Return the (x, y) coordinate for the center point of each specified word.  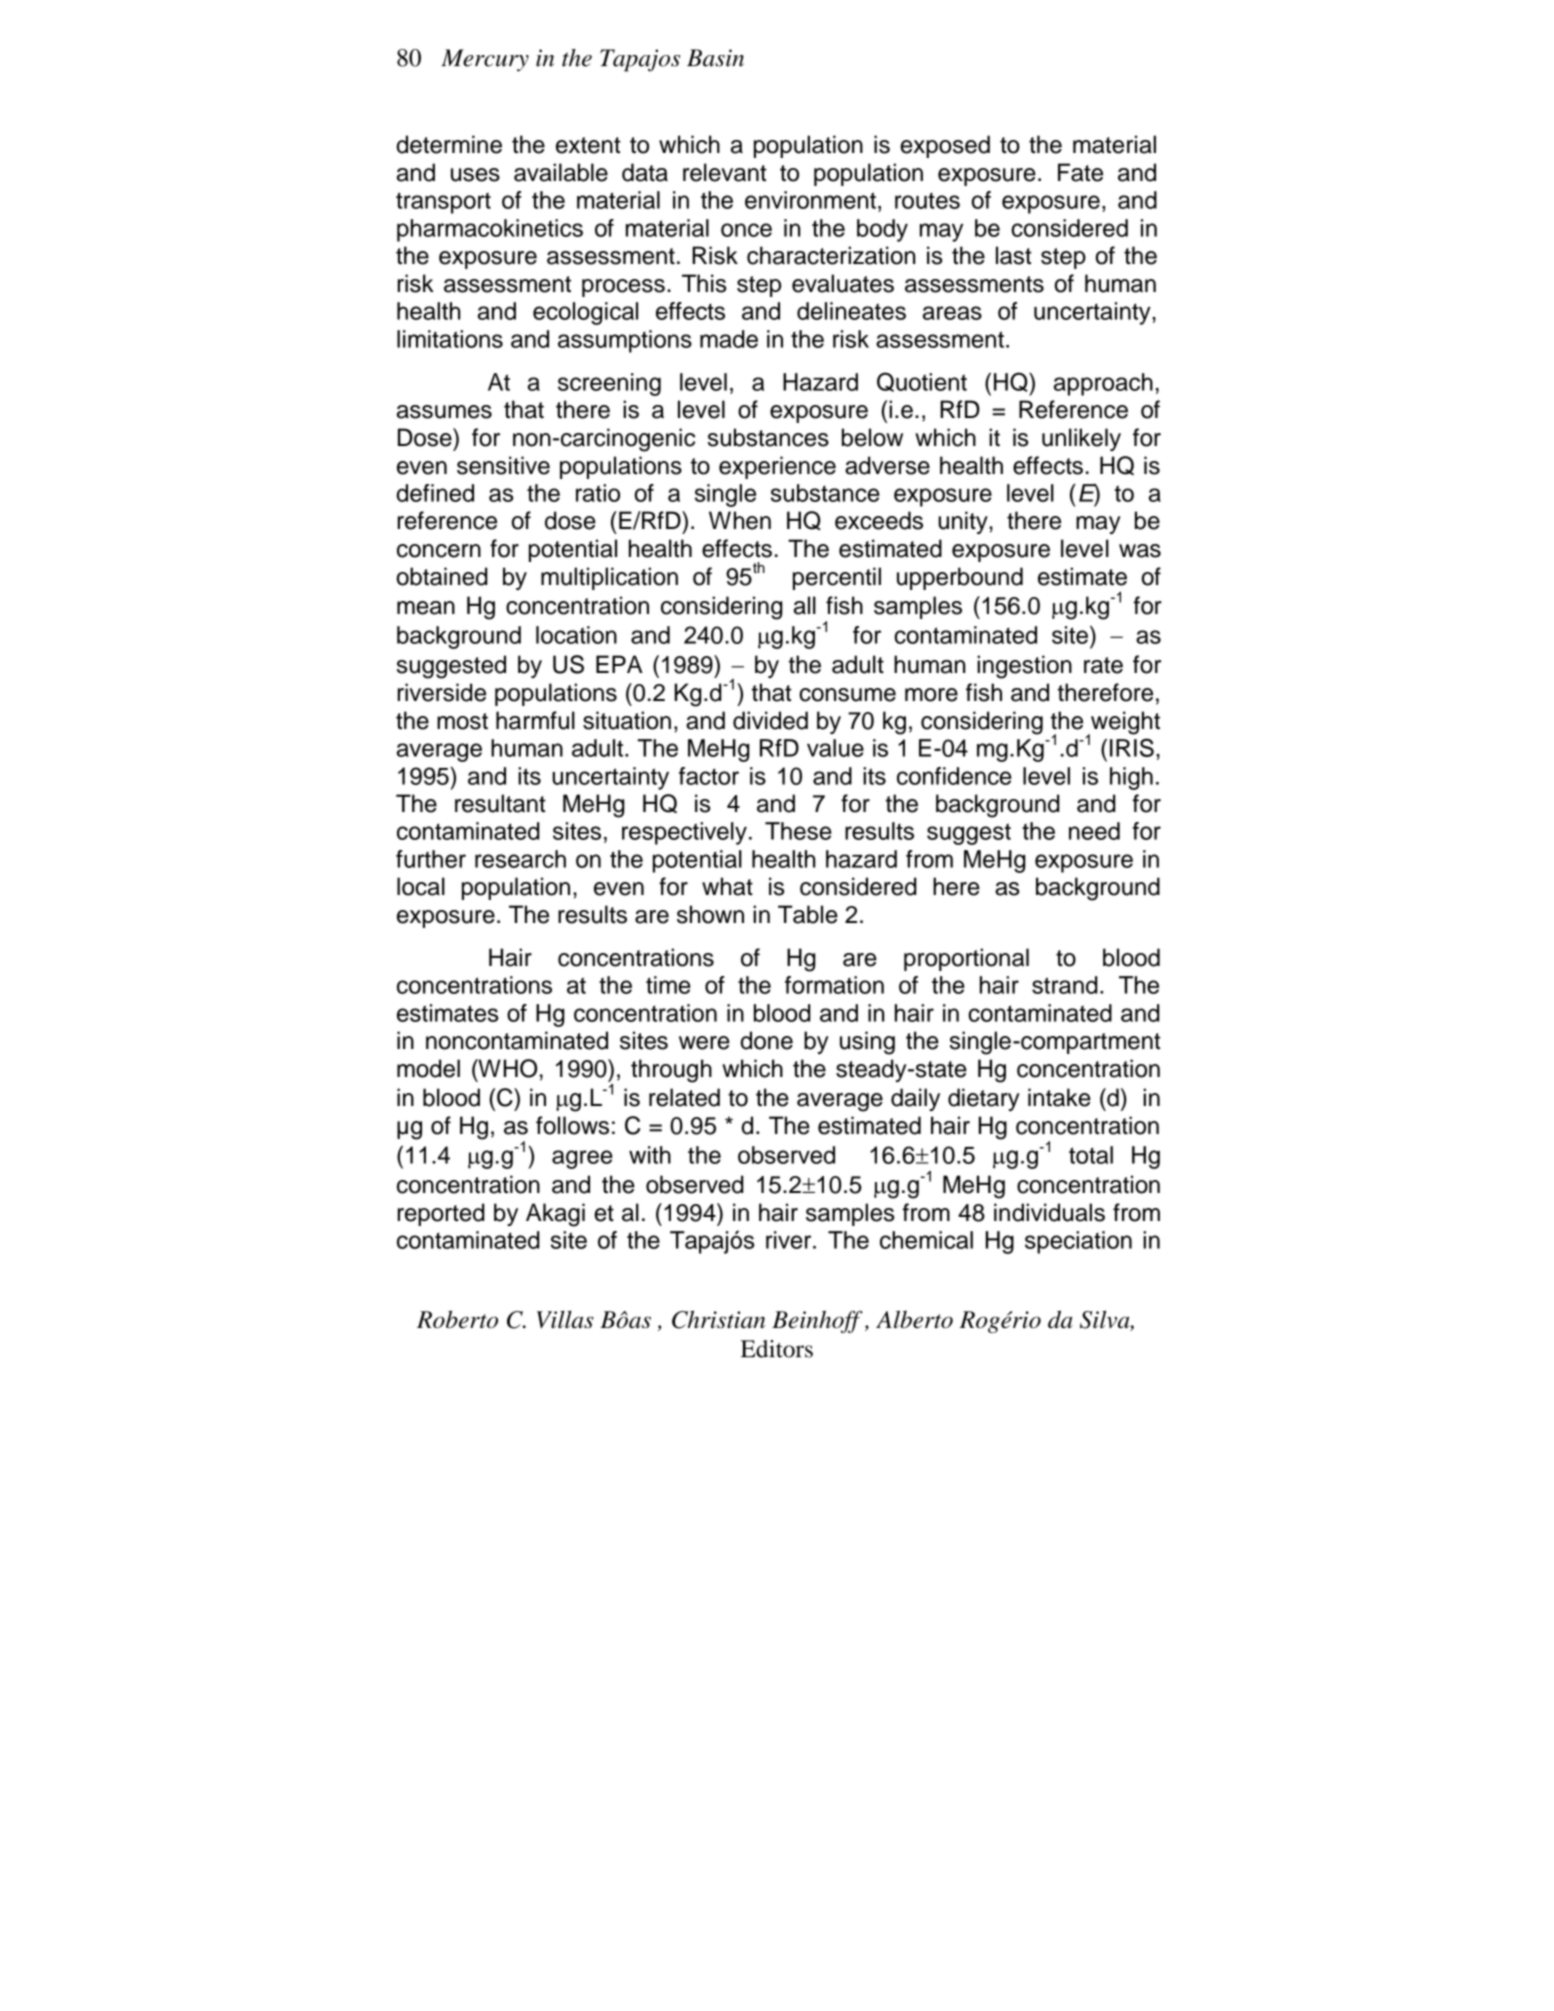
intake (1059, 1097)
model (428, 1068)
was (1140, 551)
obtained (442, 576)
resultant (500, 803)
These (798, 831)
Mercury (485, 60)
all (805, 605)
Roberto (457, 1319)
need (1094, 831)
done (767, 1040)
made (729, 339)
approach (1103, 384)
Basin (715, 58)
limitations (450, 339)
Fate (1080, 172)
